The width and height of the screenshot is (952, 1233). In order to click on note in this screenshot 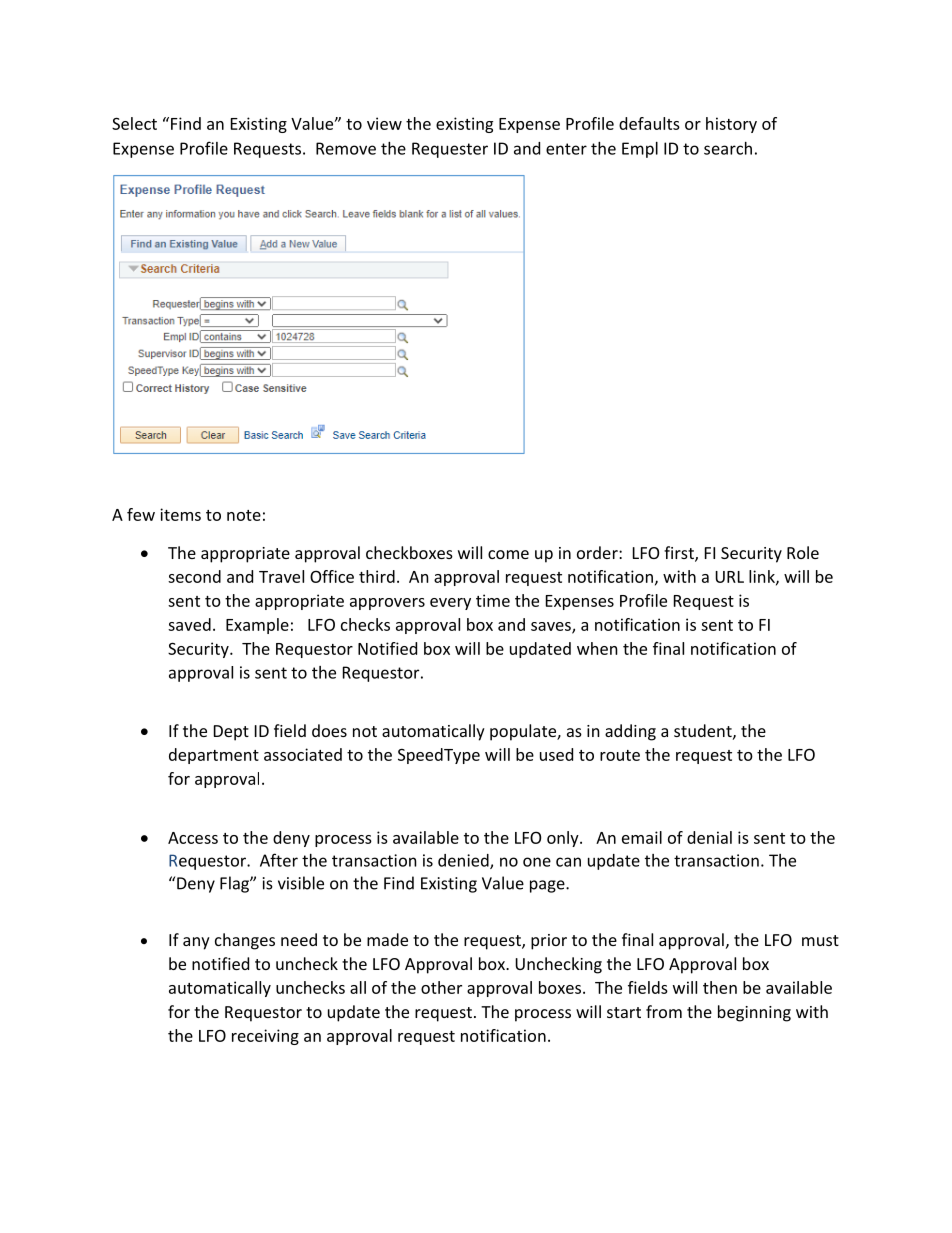, I will do `click(244, 515)`.
